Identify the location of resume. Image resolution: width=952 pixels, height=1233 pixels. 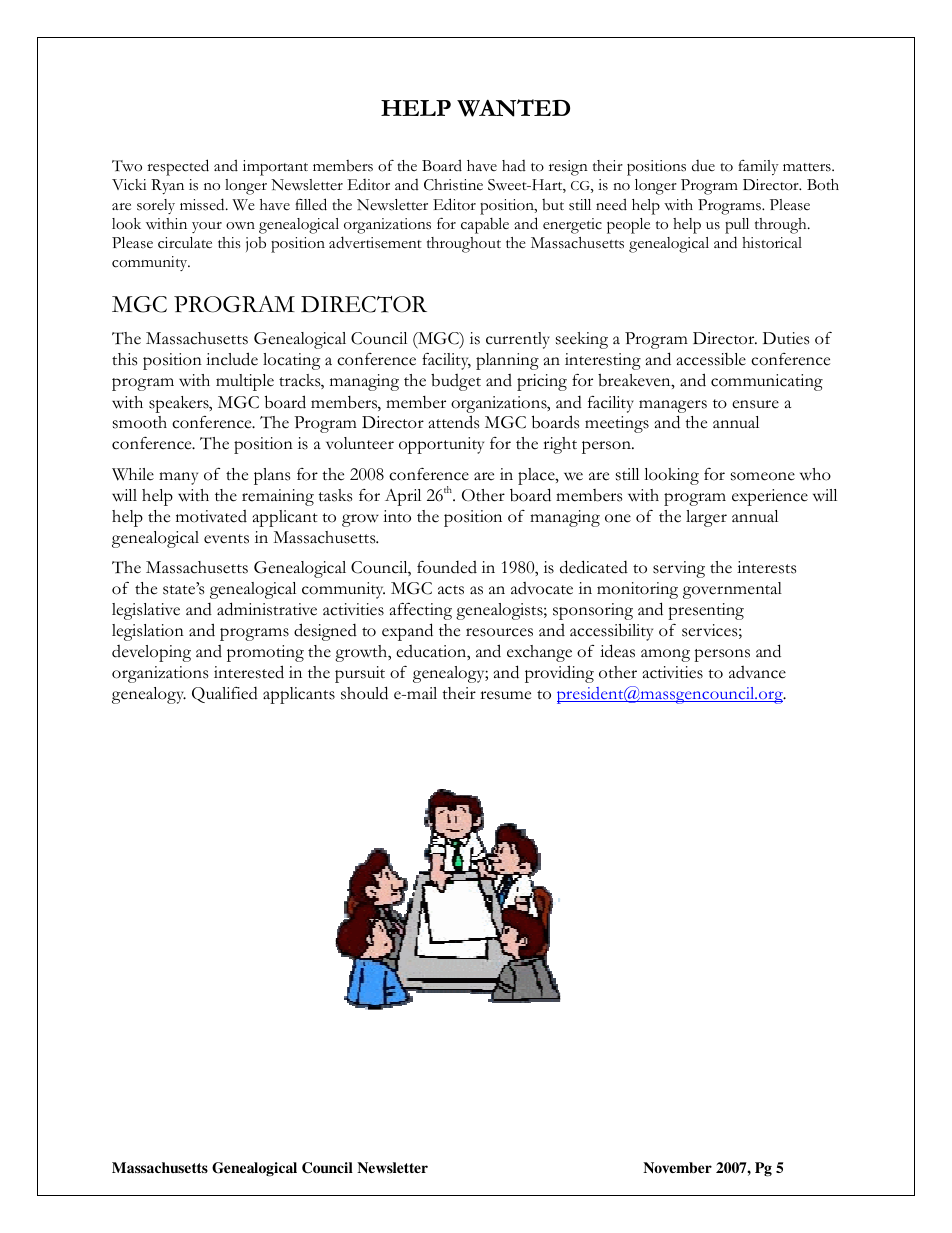
(505, 695).
